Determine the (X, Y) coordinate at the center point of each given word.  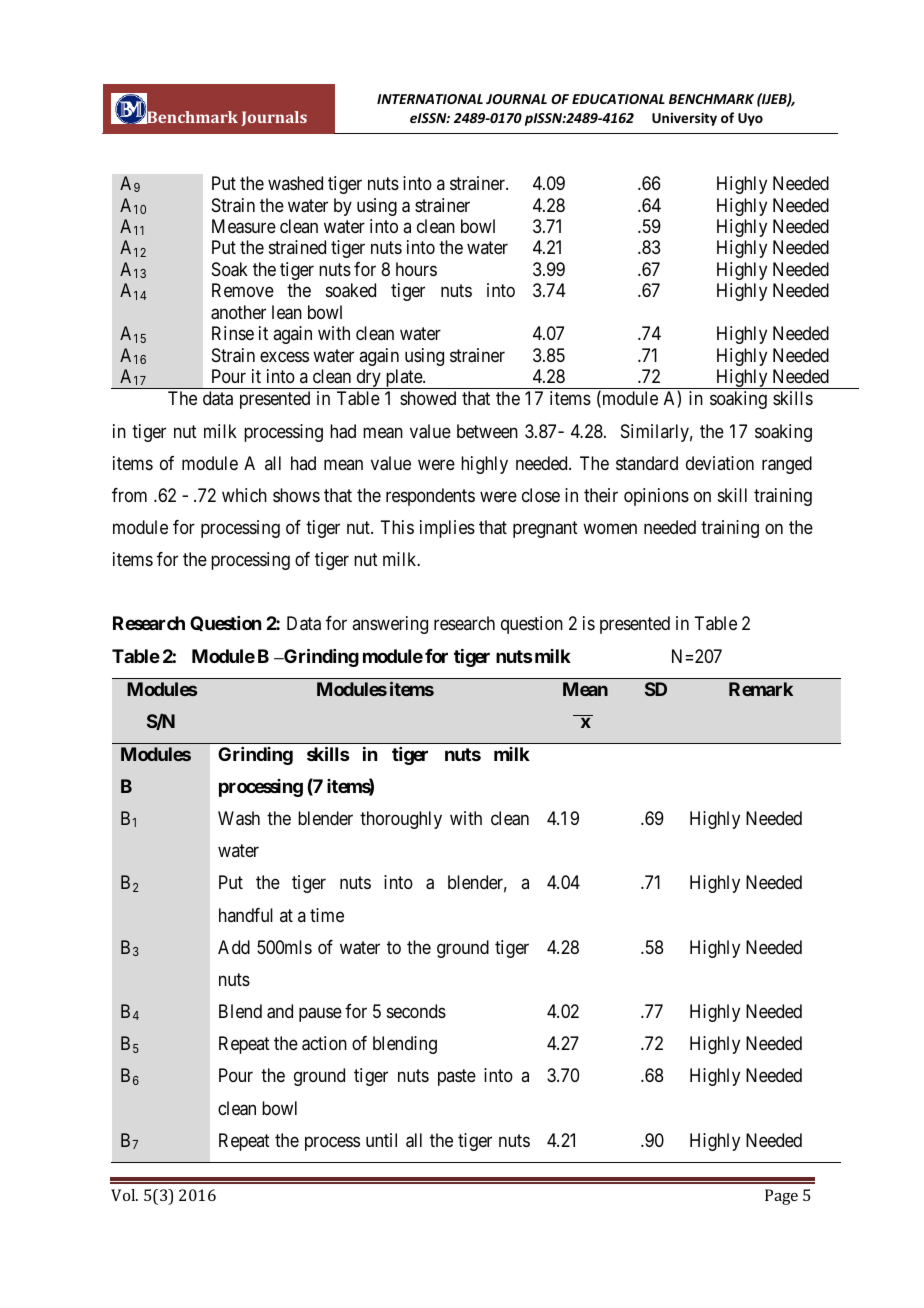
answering (390, 625)
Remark (761, 689)
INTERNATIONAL (430, 99)
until (381, 1140)
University (684, 119)
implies (447, 529)
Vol (124, 1195)
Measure (244, 226)
